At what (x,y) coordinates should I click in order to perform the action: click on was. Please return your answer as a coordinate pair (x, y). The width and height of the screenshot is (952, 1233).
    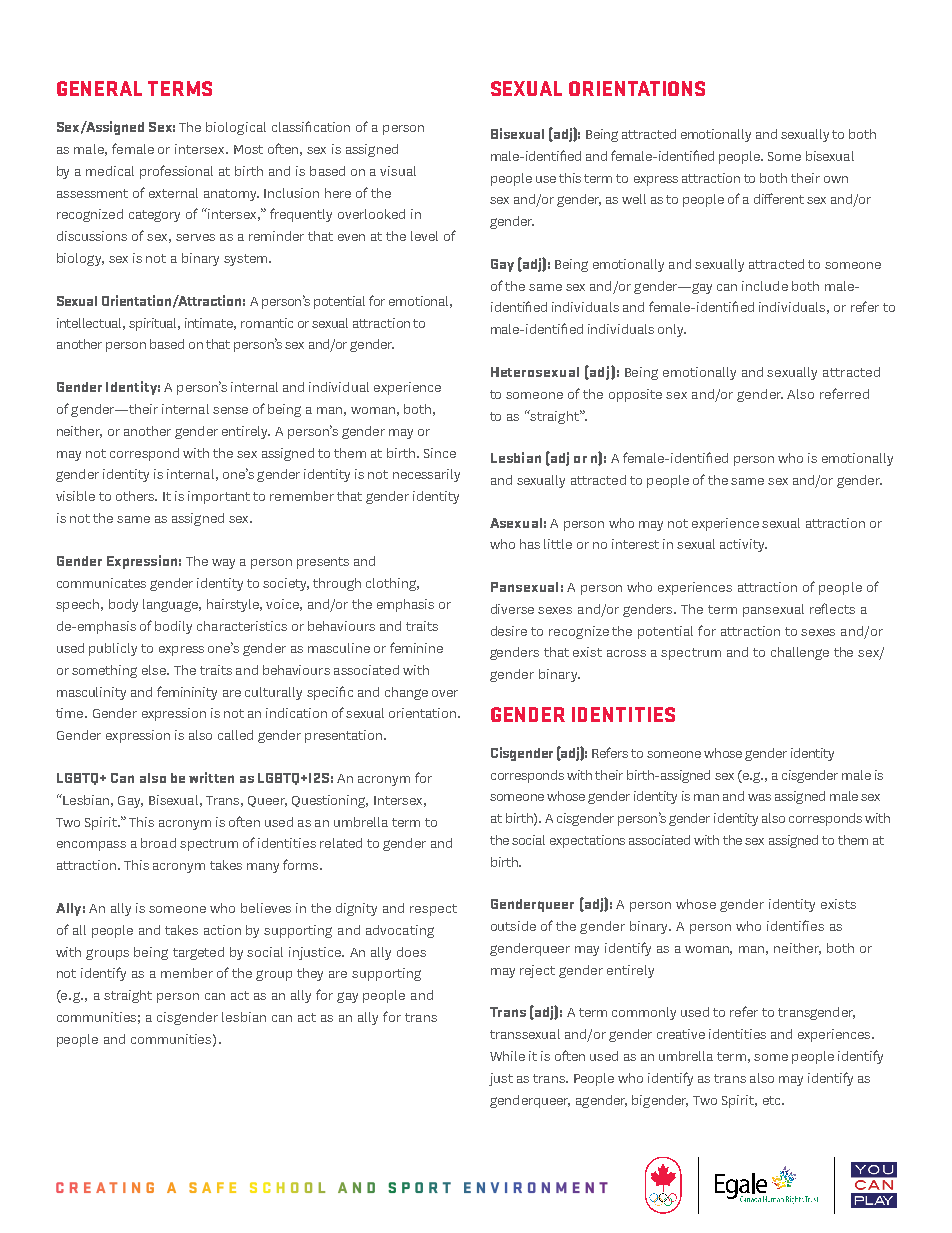
    Looking at the image, I should click on (759, 797).
